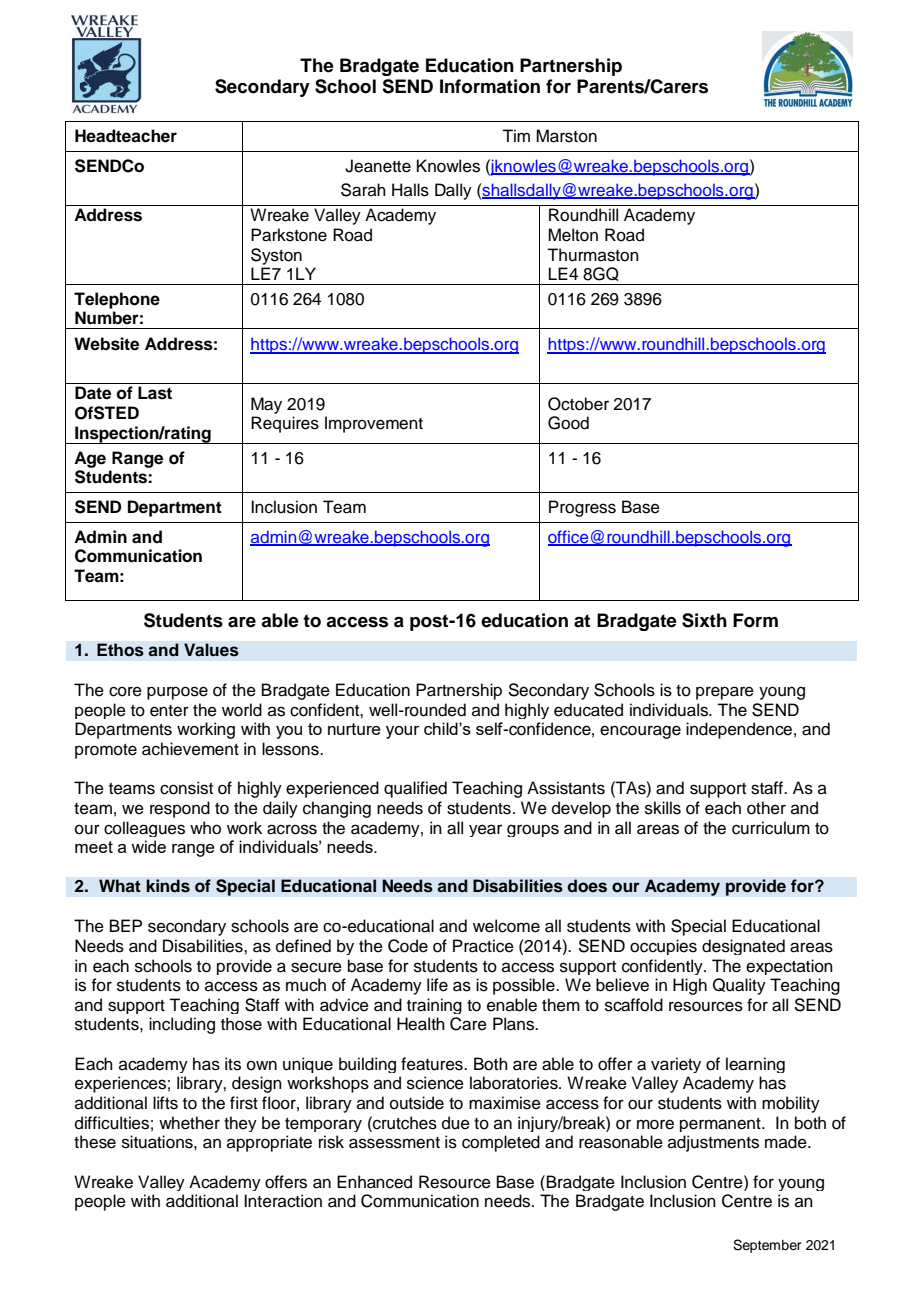  Describe the element at coordinates (725, 693) in the document. I see `prepare` at that location.
